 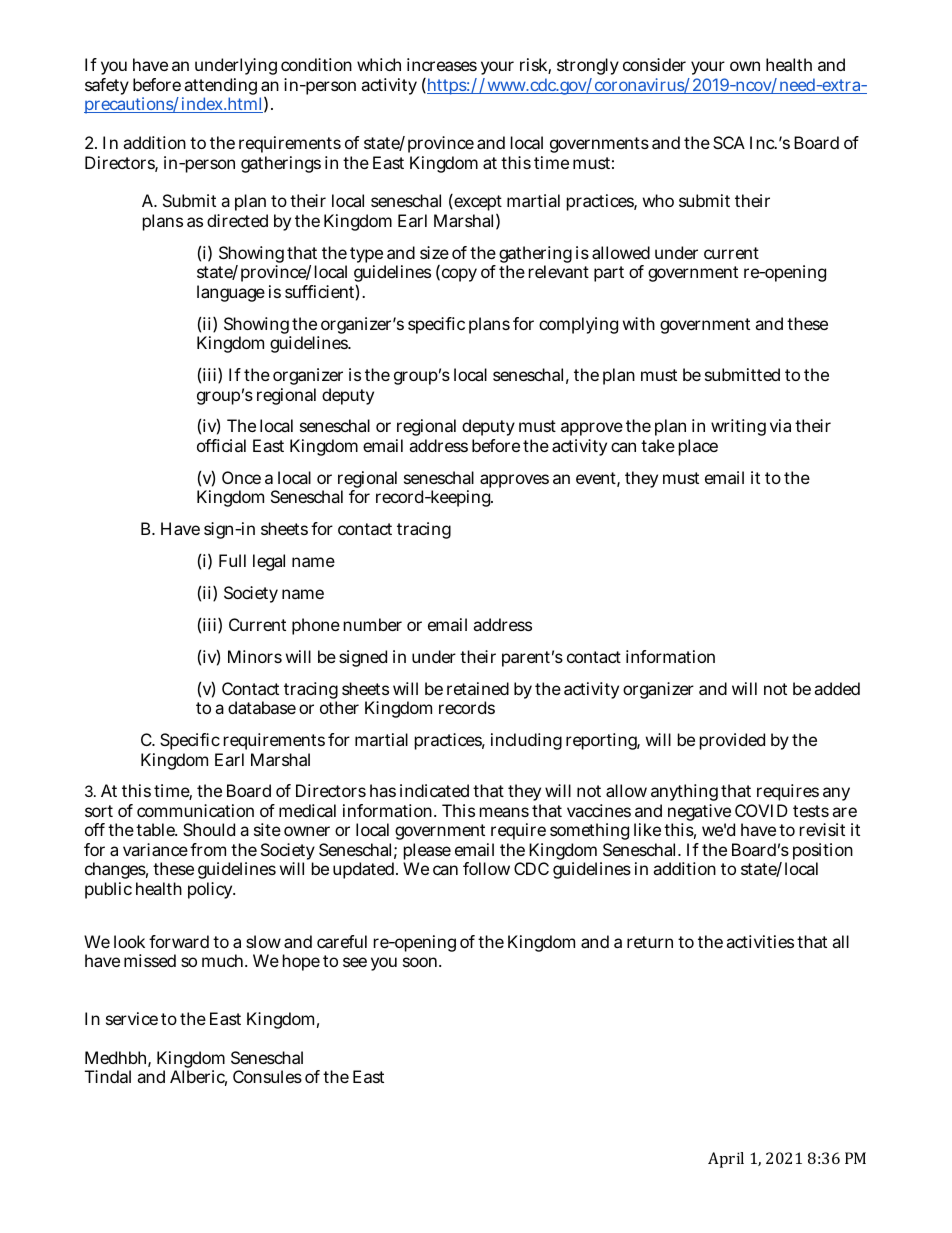 I want to click on communication, so click(x=195, y=810).
